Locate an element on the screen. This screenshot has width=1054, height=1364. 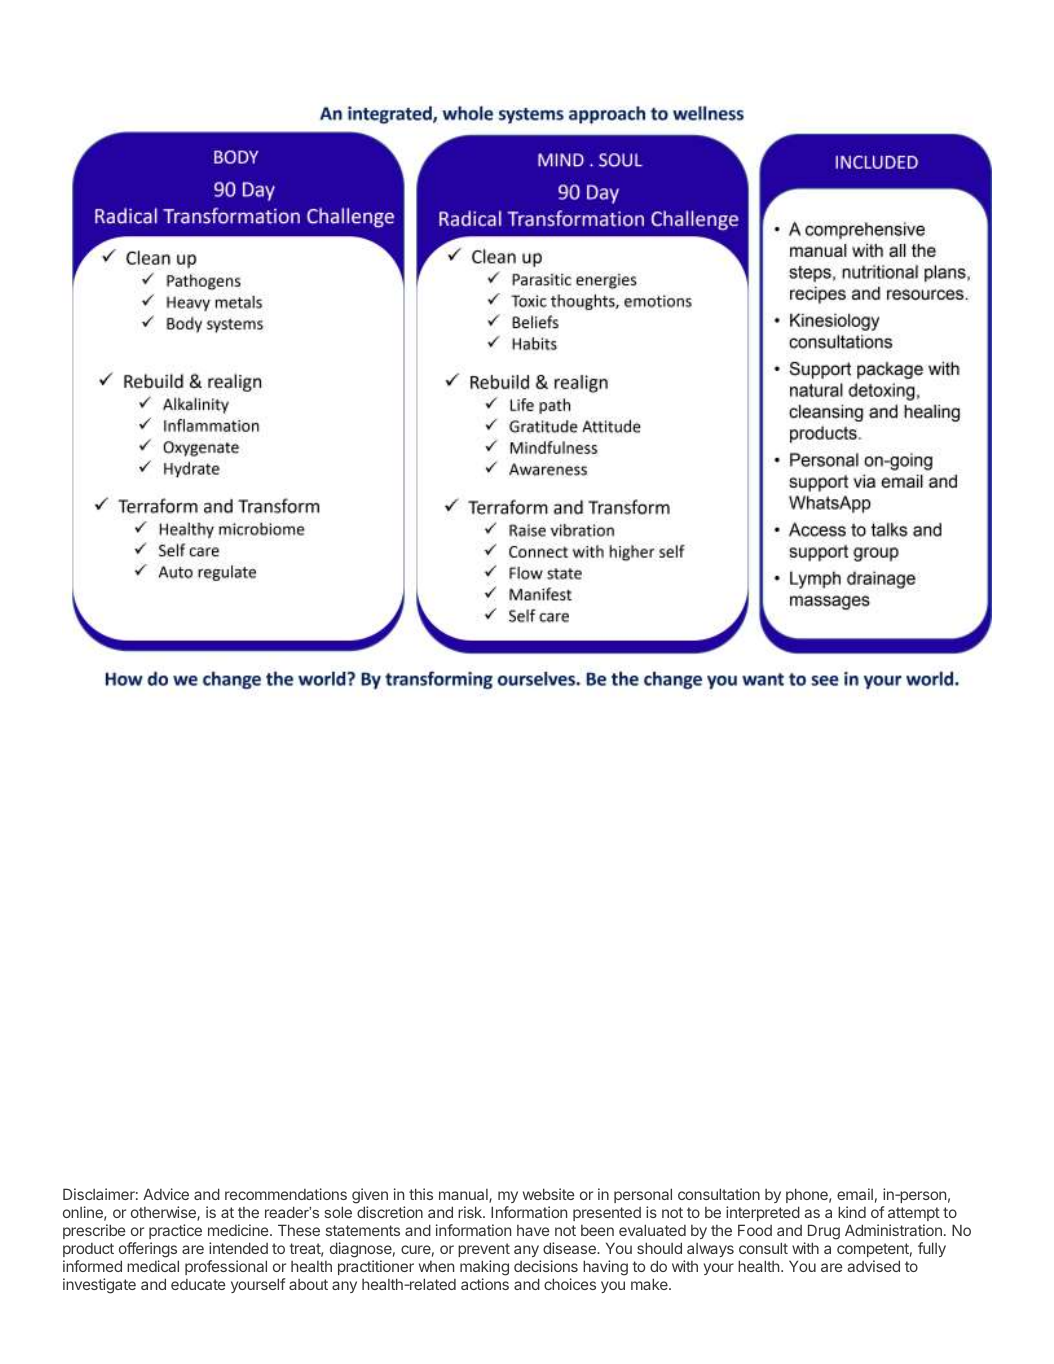
prevent is located at coordinates (484, 1250).
